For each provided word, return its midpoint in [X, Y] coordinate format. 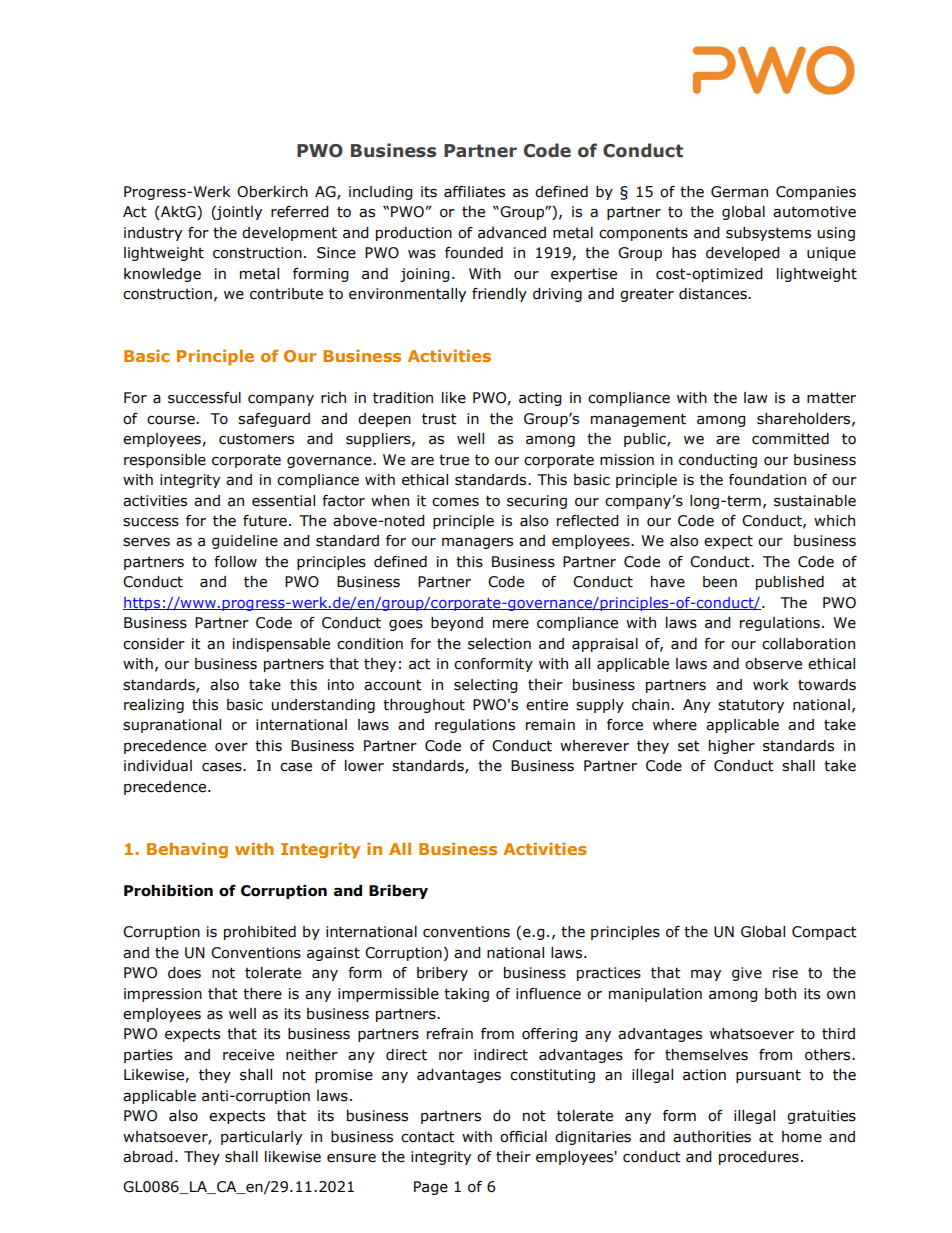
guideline [245, 542]
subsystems [768, 234]
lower [364, 766]
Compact [824, 933]
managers [477, 543]
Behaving [187, 850]
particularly [261, 1138]
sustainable [815, 501]
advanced [512, 233]
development [289, 234]
